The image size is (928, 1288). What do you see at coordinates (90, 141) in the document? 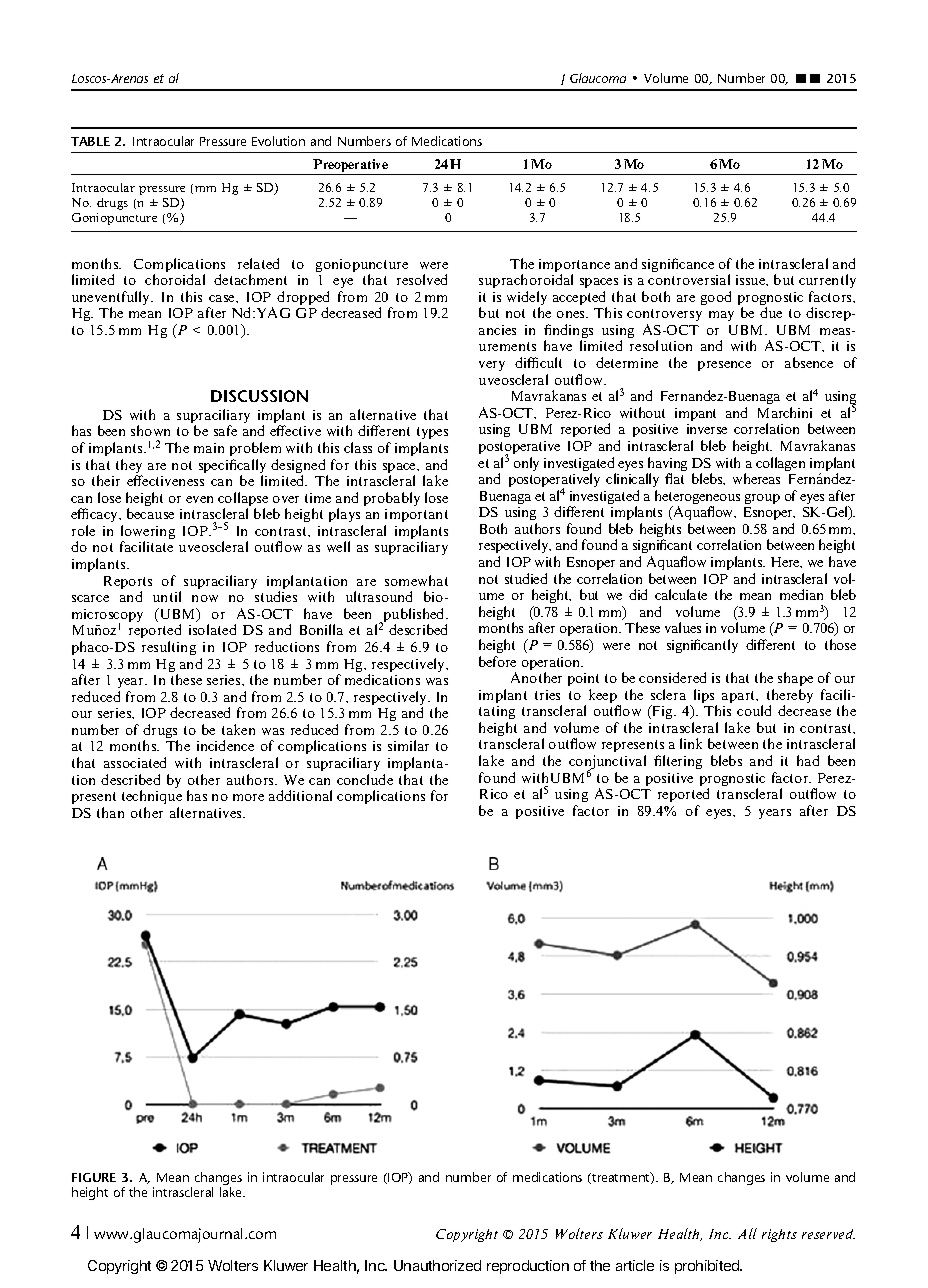
I see `TABLE` at bounding box center [90, 141].
